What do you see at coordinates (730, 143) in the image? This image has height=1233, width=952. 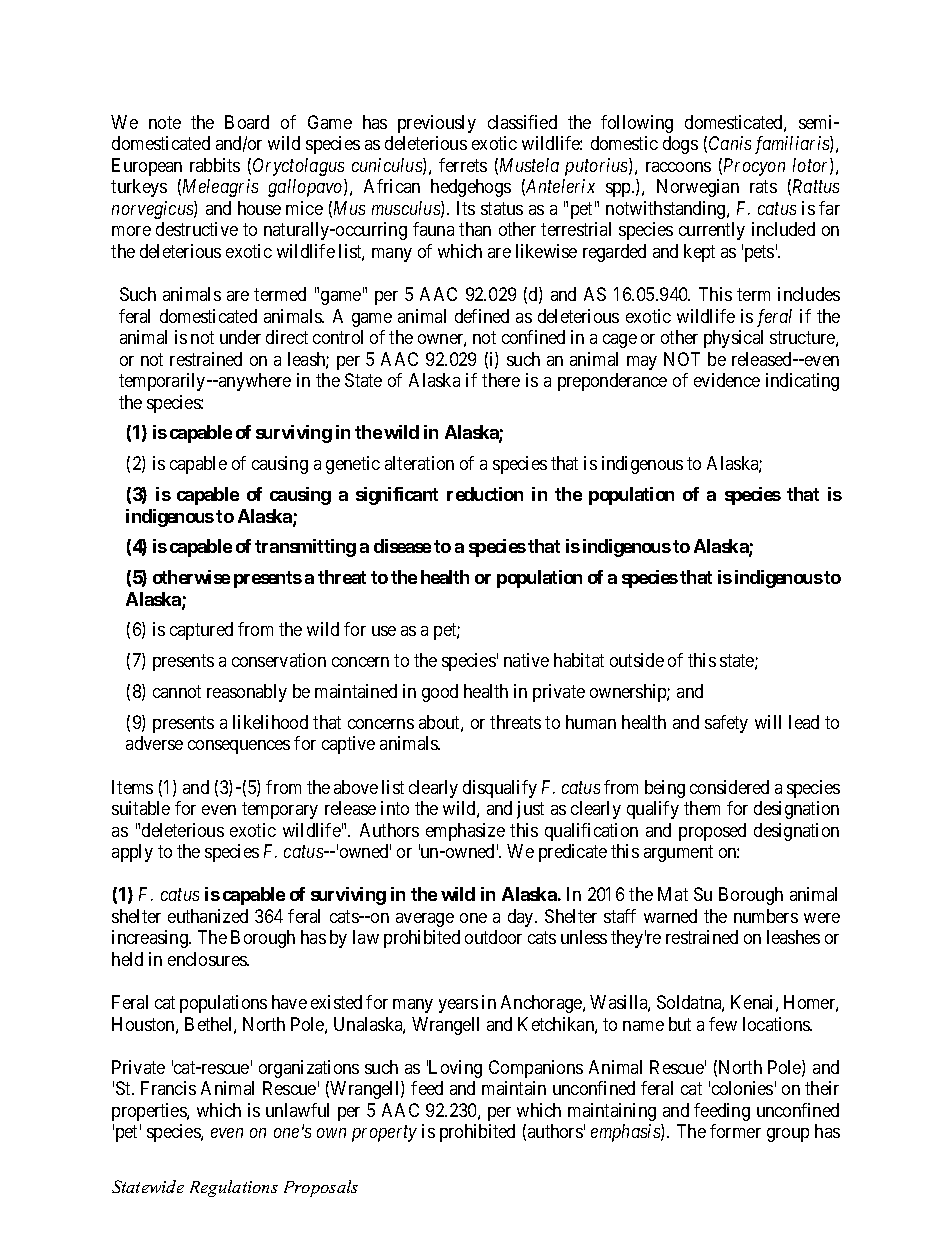 I see `Canis` at bounding box center [730, 143].
